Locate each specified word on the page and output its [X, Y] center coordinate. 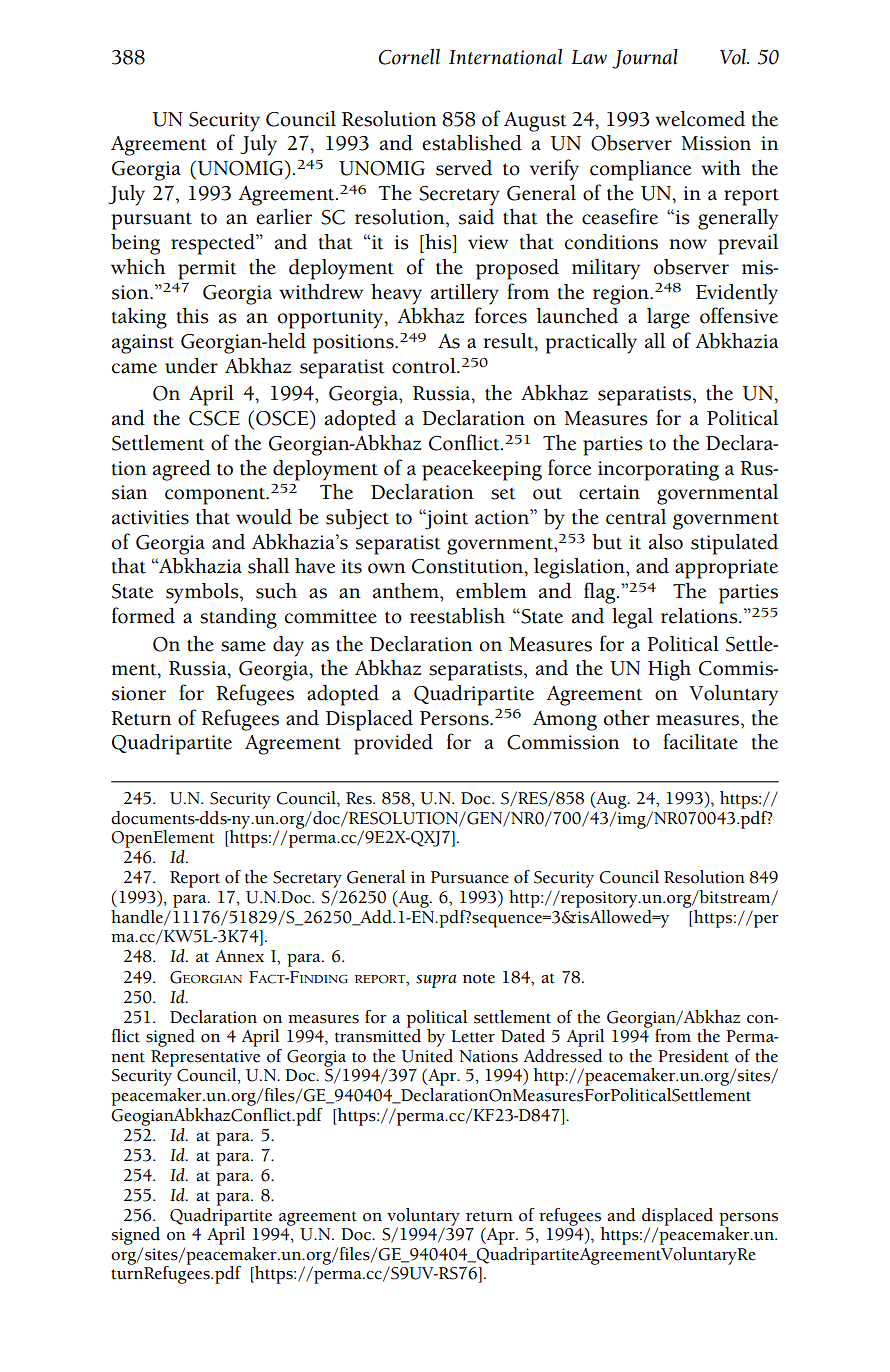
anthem [407, 591]
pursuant [151, 221]
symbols [203, 593]
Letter [473, 1036]
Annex [239, 956]
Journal [645, 59]
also [666, 542]
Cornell [409, 57]
